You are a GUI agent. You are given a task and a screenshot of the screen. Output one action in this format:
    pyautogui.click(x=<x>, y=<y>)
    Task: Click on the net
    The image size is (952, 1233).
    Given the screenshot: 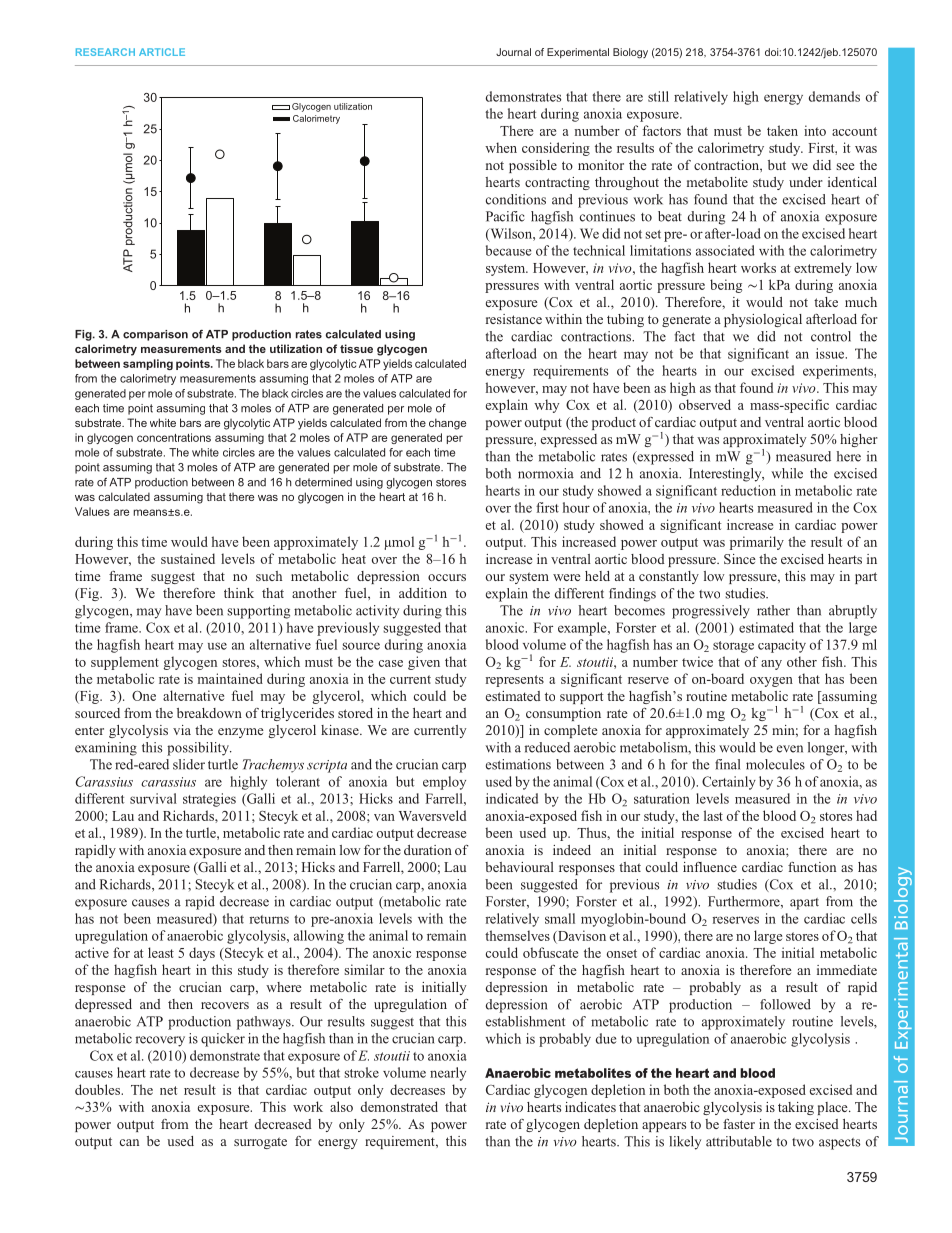 What is the action you would take?
    pyautogui.click(x=168, y=1090)
